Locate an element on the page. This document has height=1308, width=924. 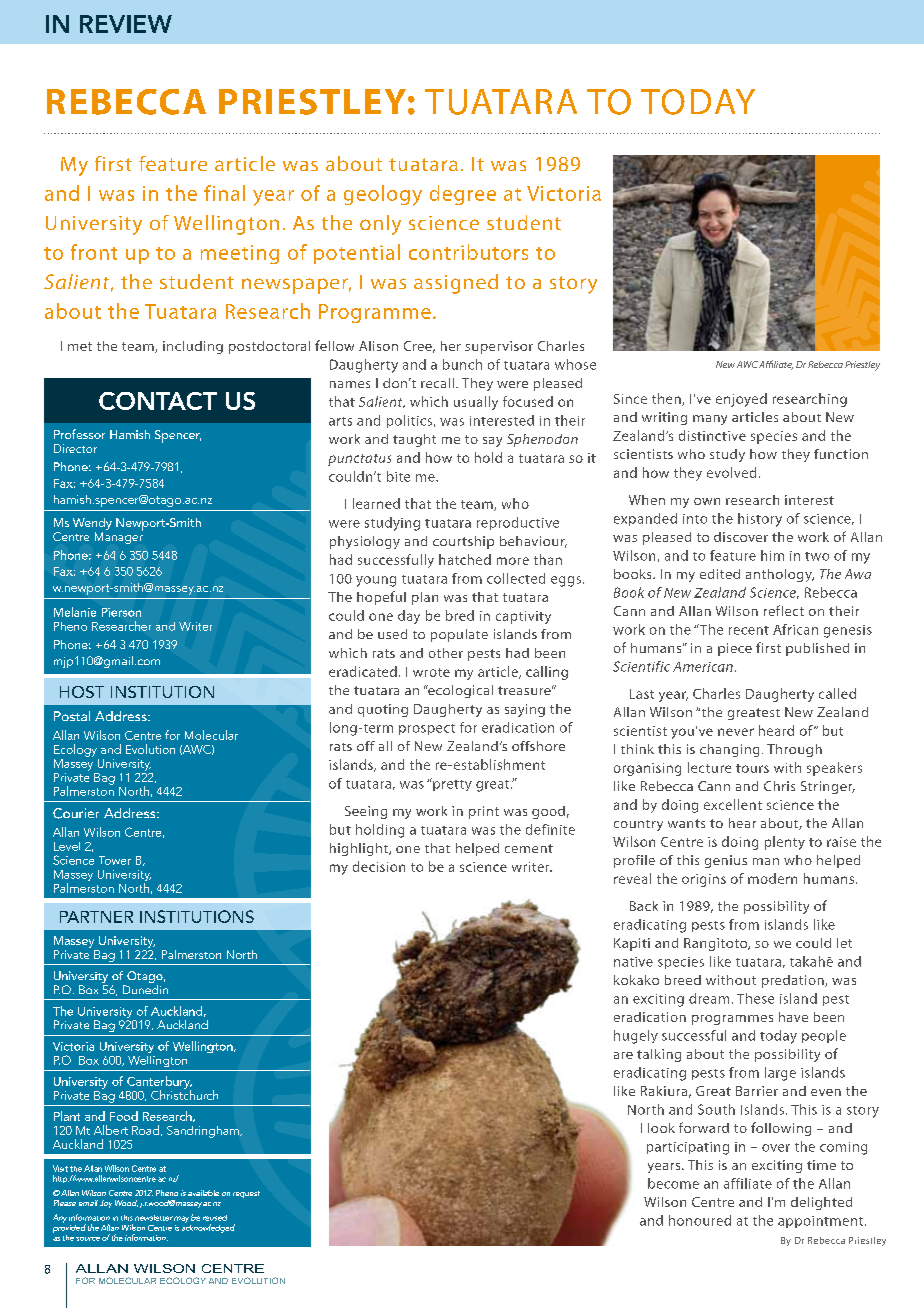
PARTNER is located at coordinates (96, 917).
